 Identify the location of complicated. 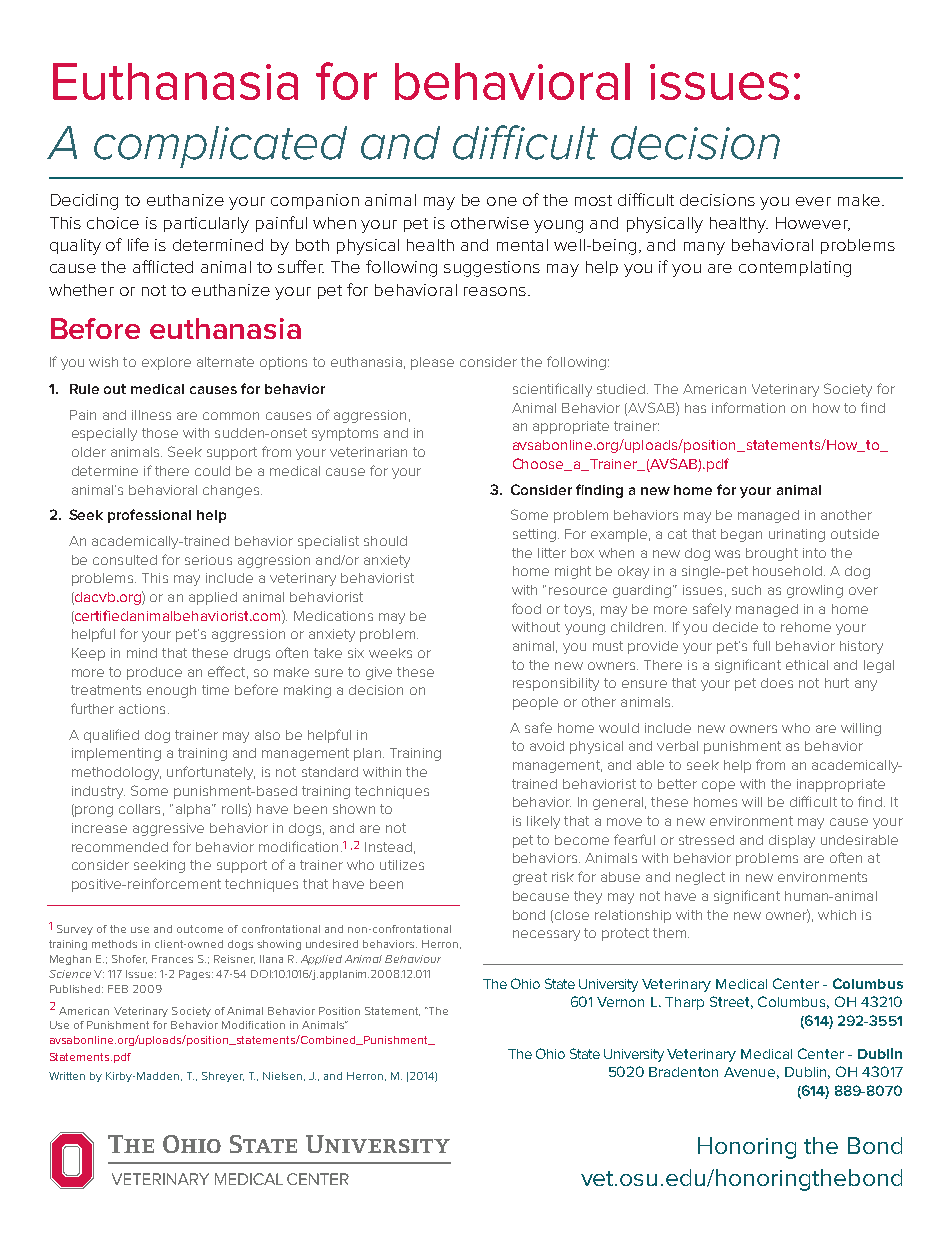
(220, 147).
